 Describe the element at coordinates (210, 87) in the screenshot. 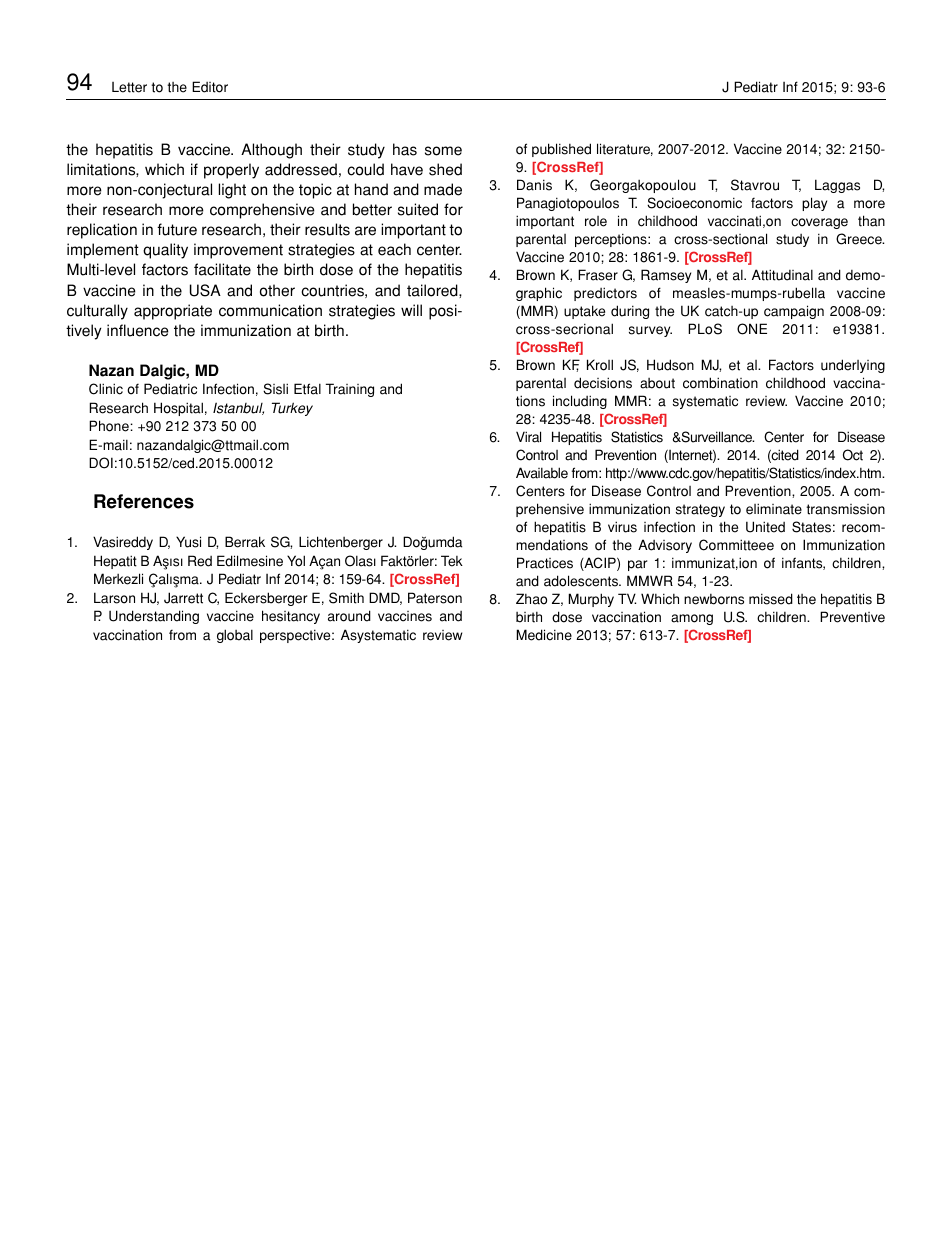

I see `Editor` at that location.
